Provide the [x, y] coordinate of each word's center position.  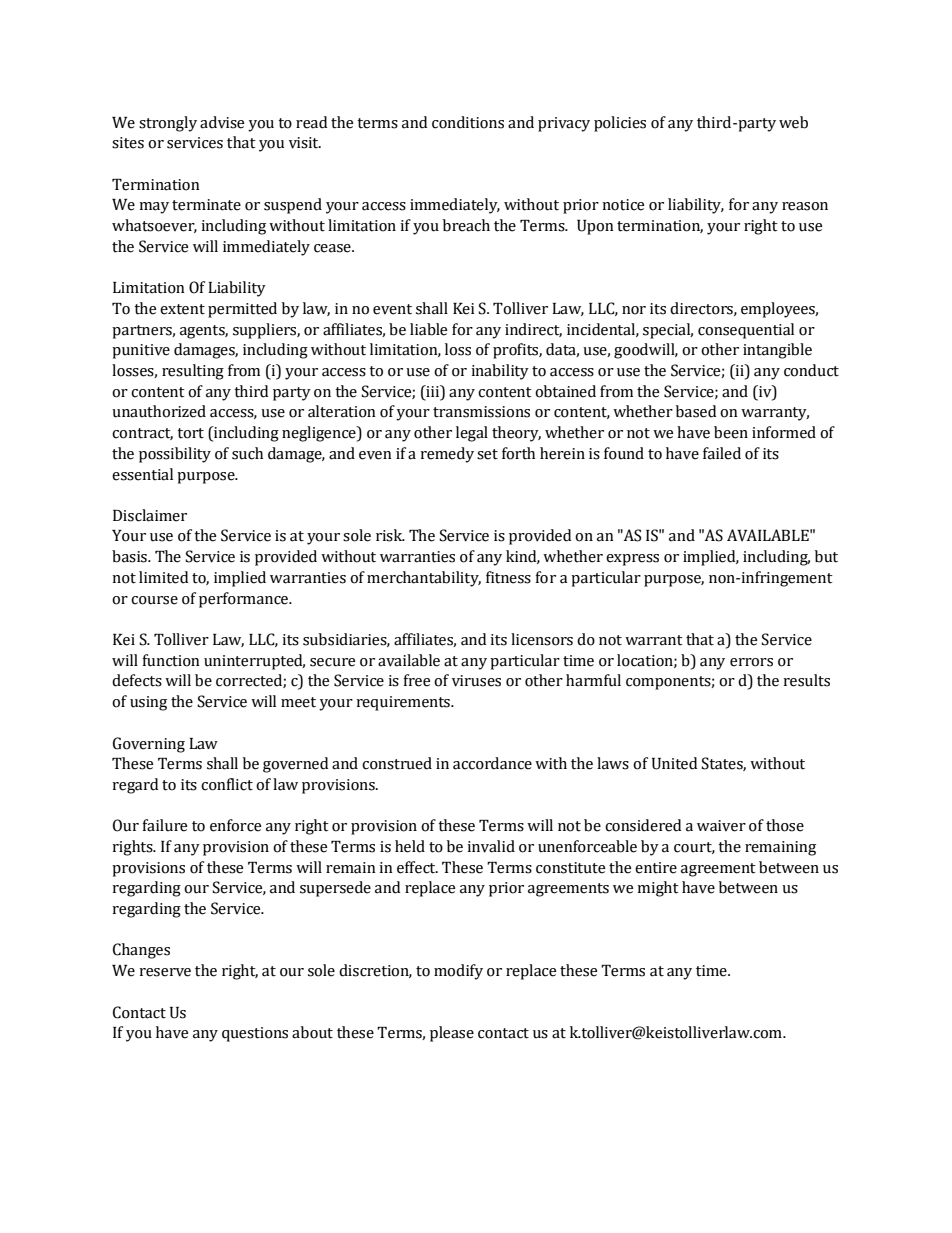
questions [255, 1034]
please [452, 1034]
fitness [508, 577]
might [658, 889]
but [826, 556]
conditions [468, 122]
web [793, 122]
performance [244, 600]
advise [222, 122]
